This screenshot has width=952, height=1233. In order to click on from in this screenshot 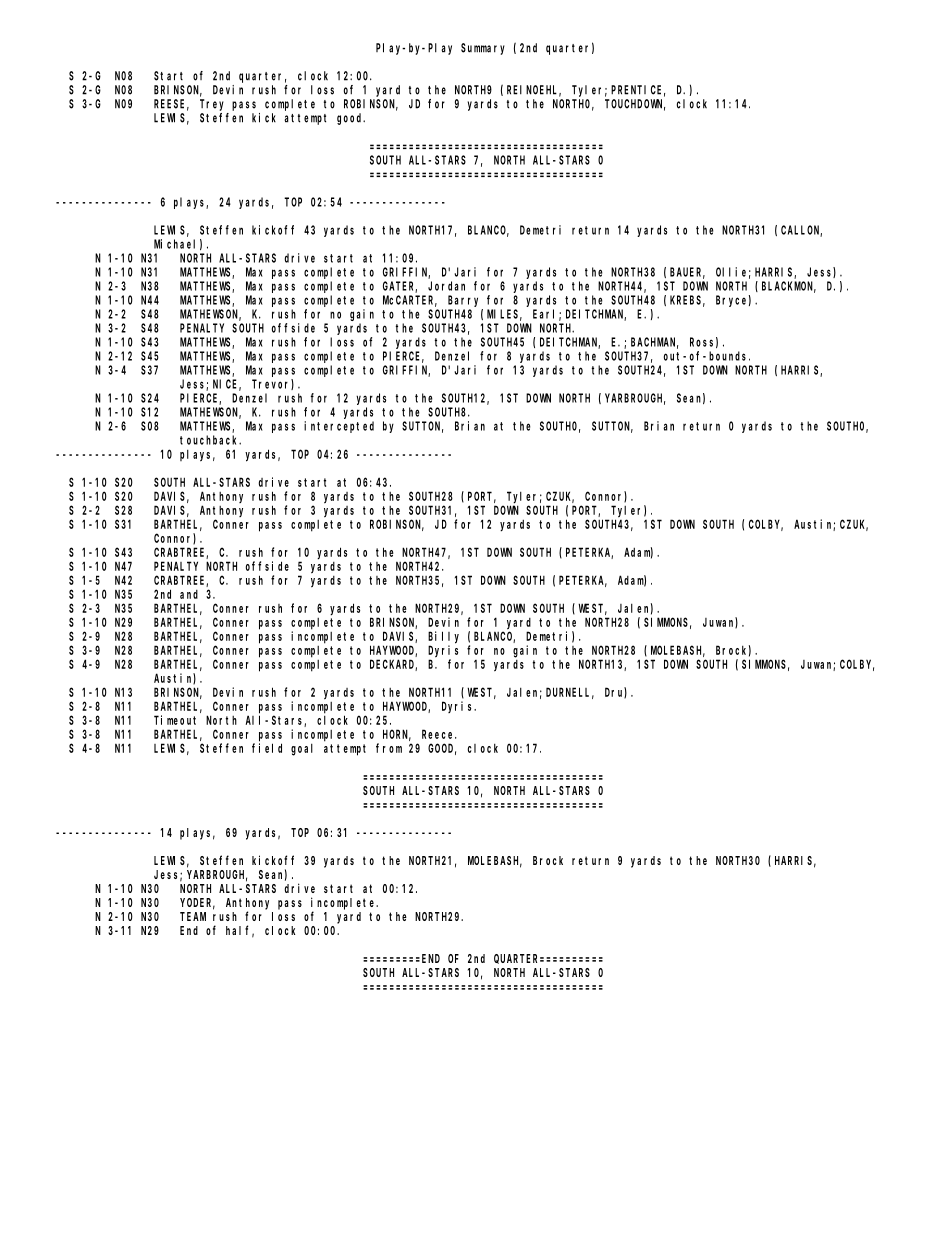, I will do `click(389, 748)`.
